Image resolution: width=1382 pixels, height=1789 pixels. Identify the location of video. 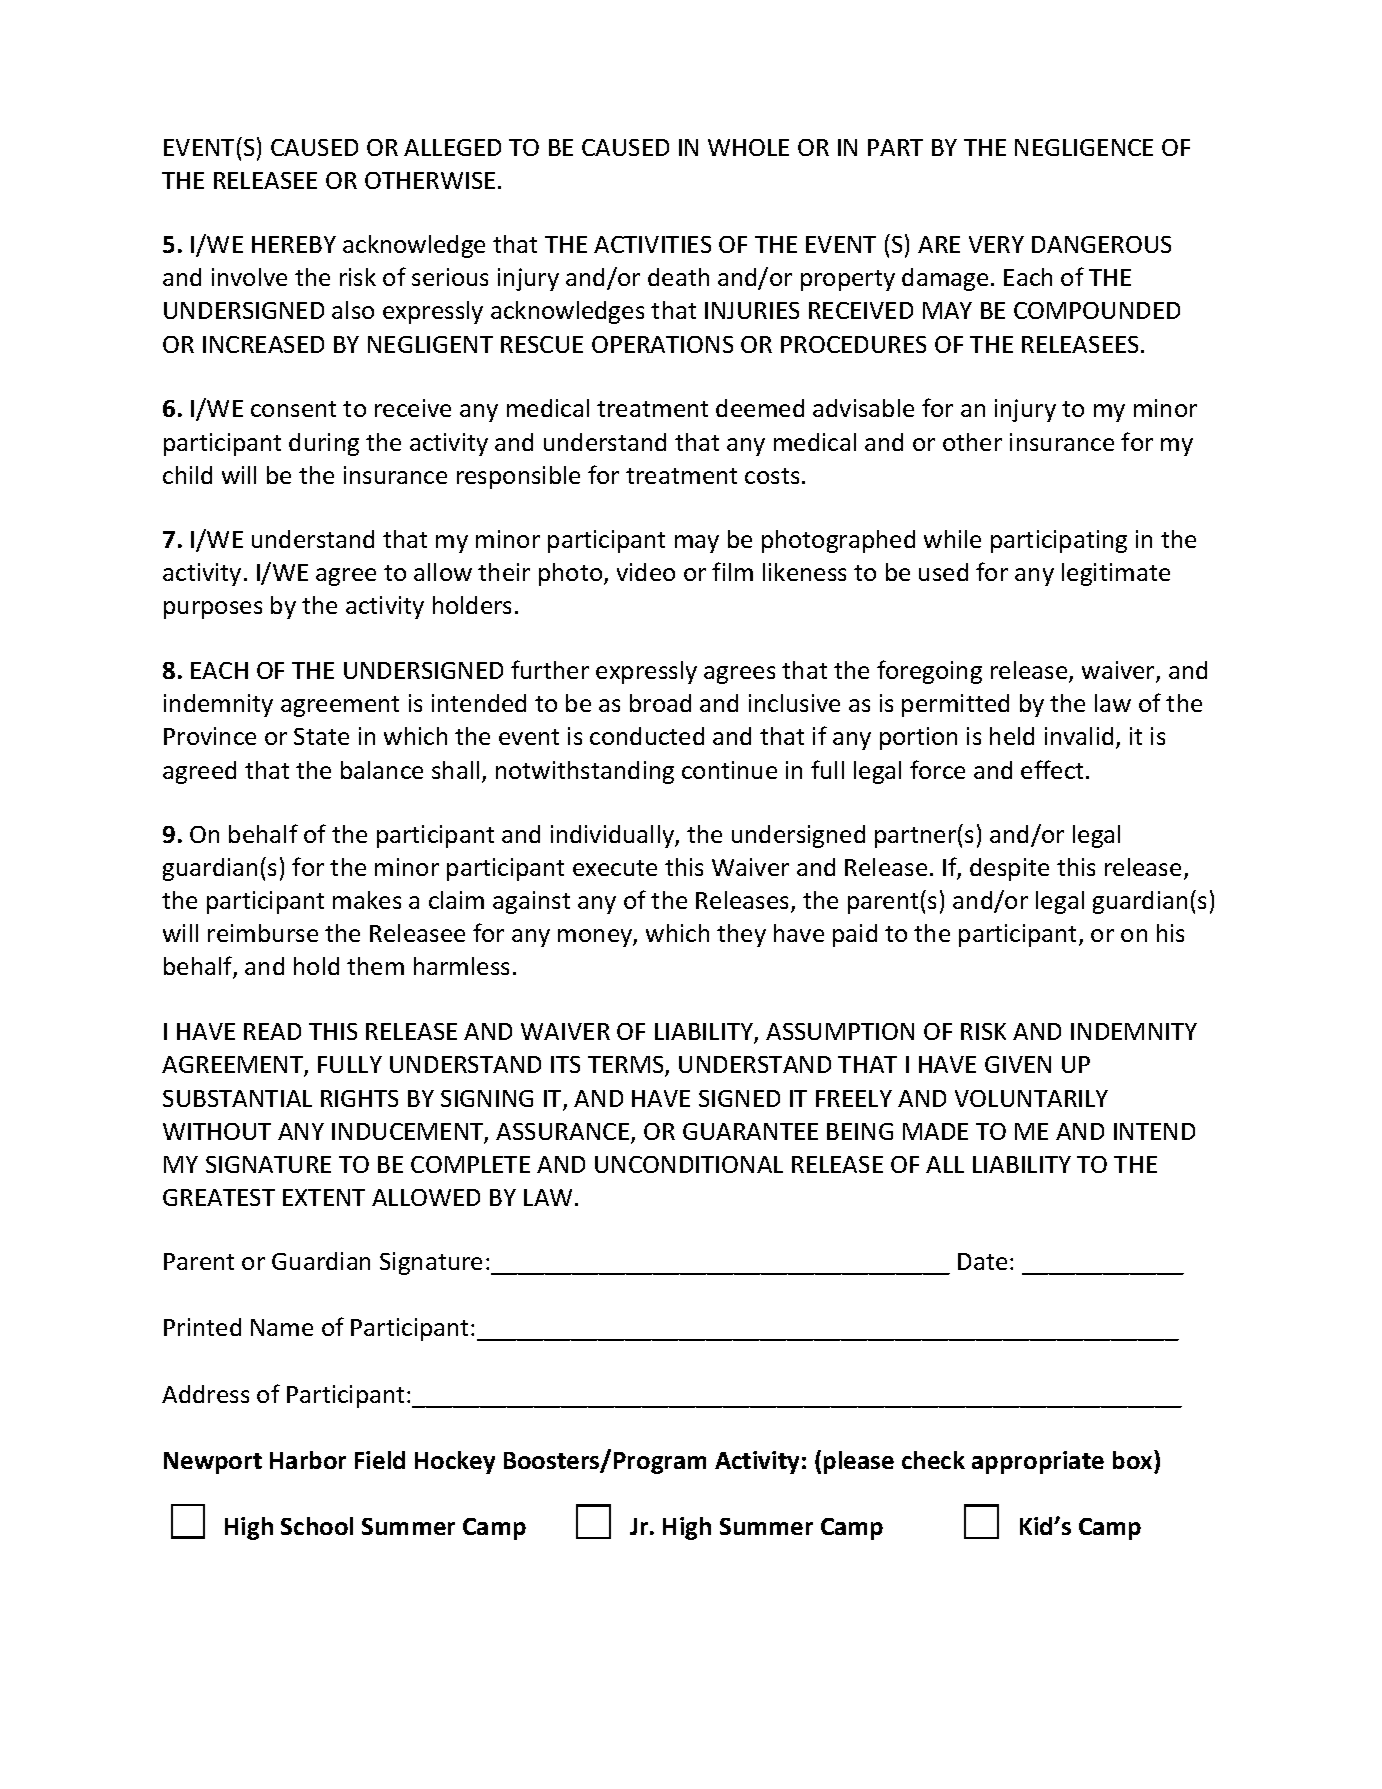
(646, 572).
